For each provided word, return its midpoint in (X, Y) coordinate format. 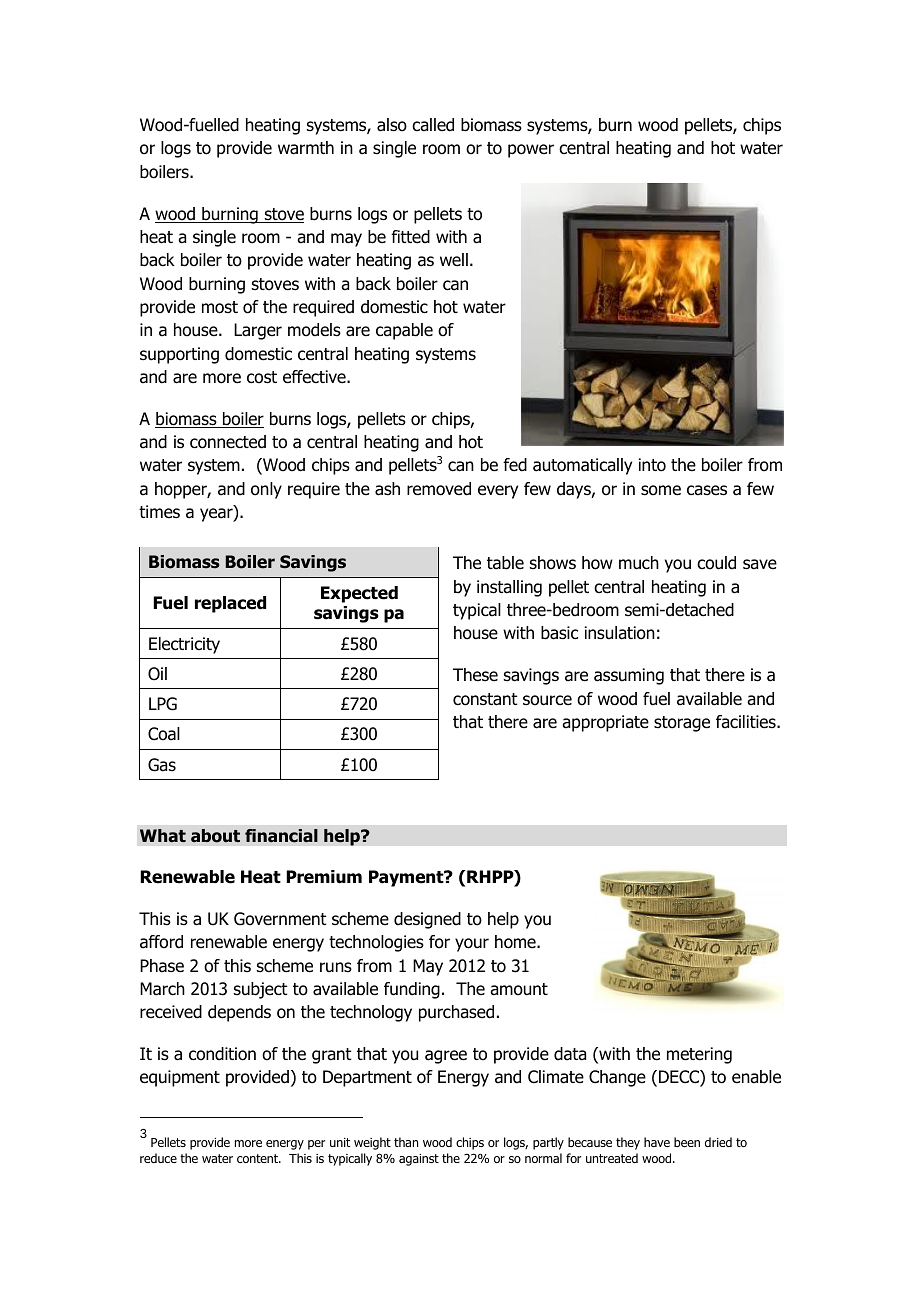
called (433, 125)
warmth (306, 148)
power (531, 151)
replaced (230, 604)
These (475, 675)
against (419, 1160)
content (258, 1158)
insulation (620, 633)
